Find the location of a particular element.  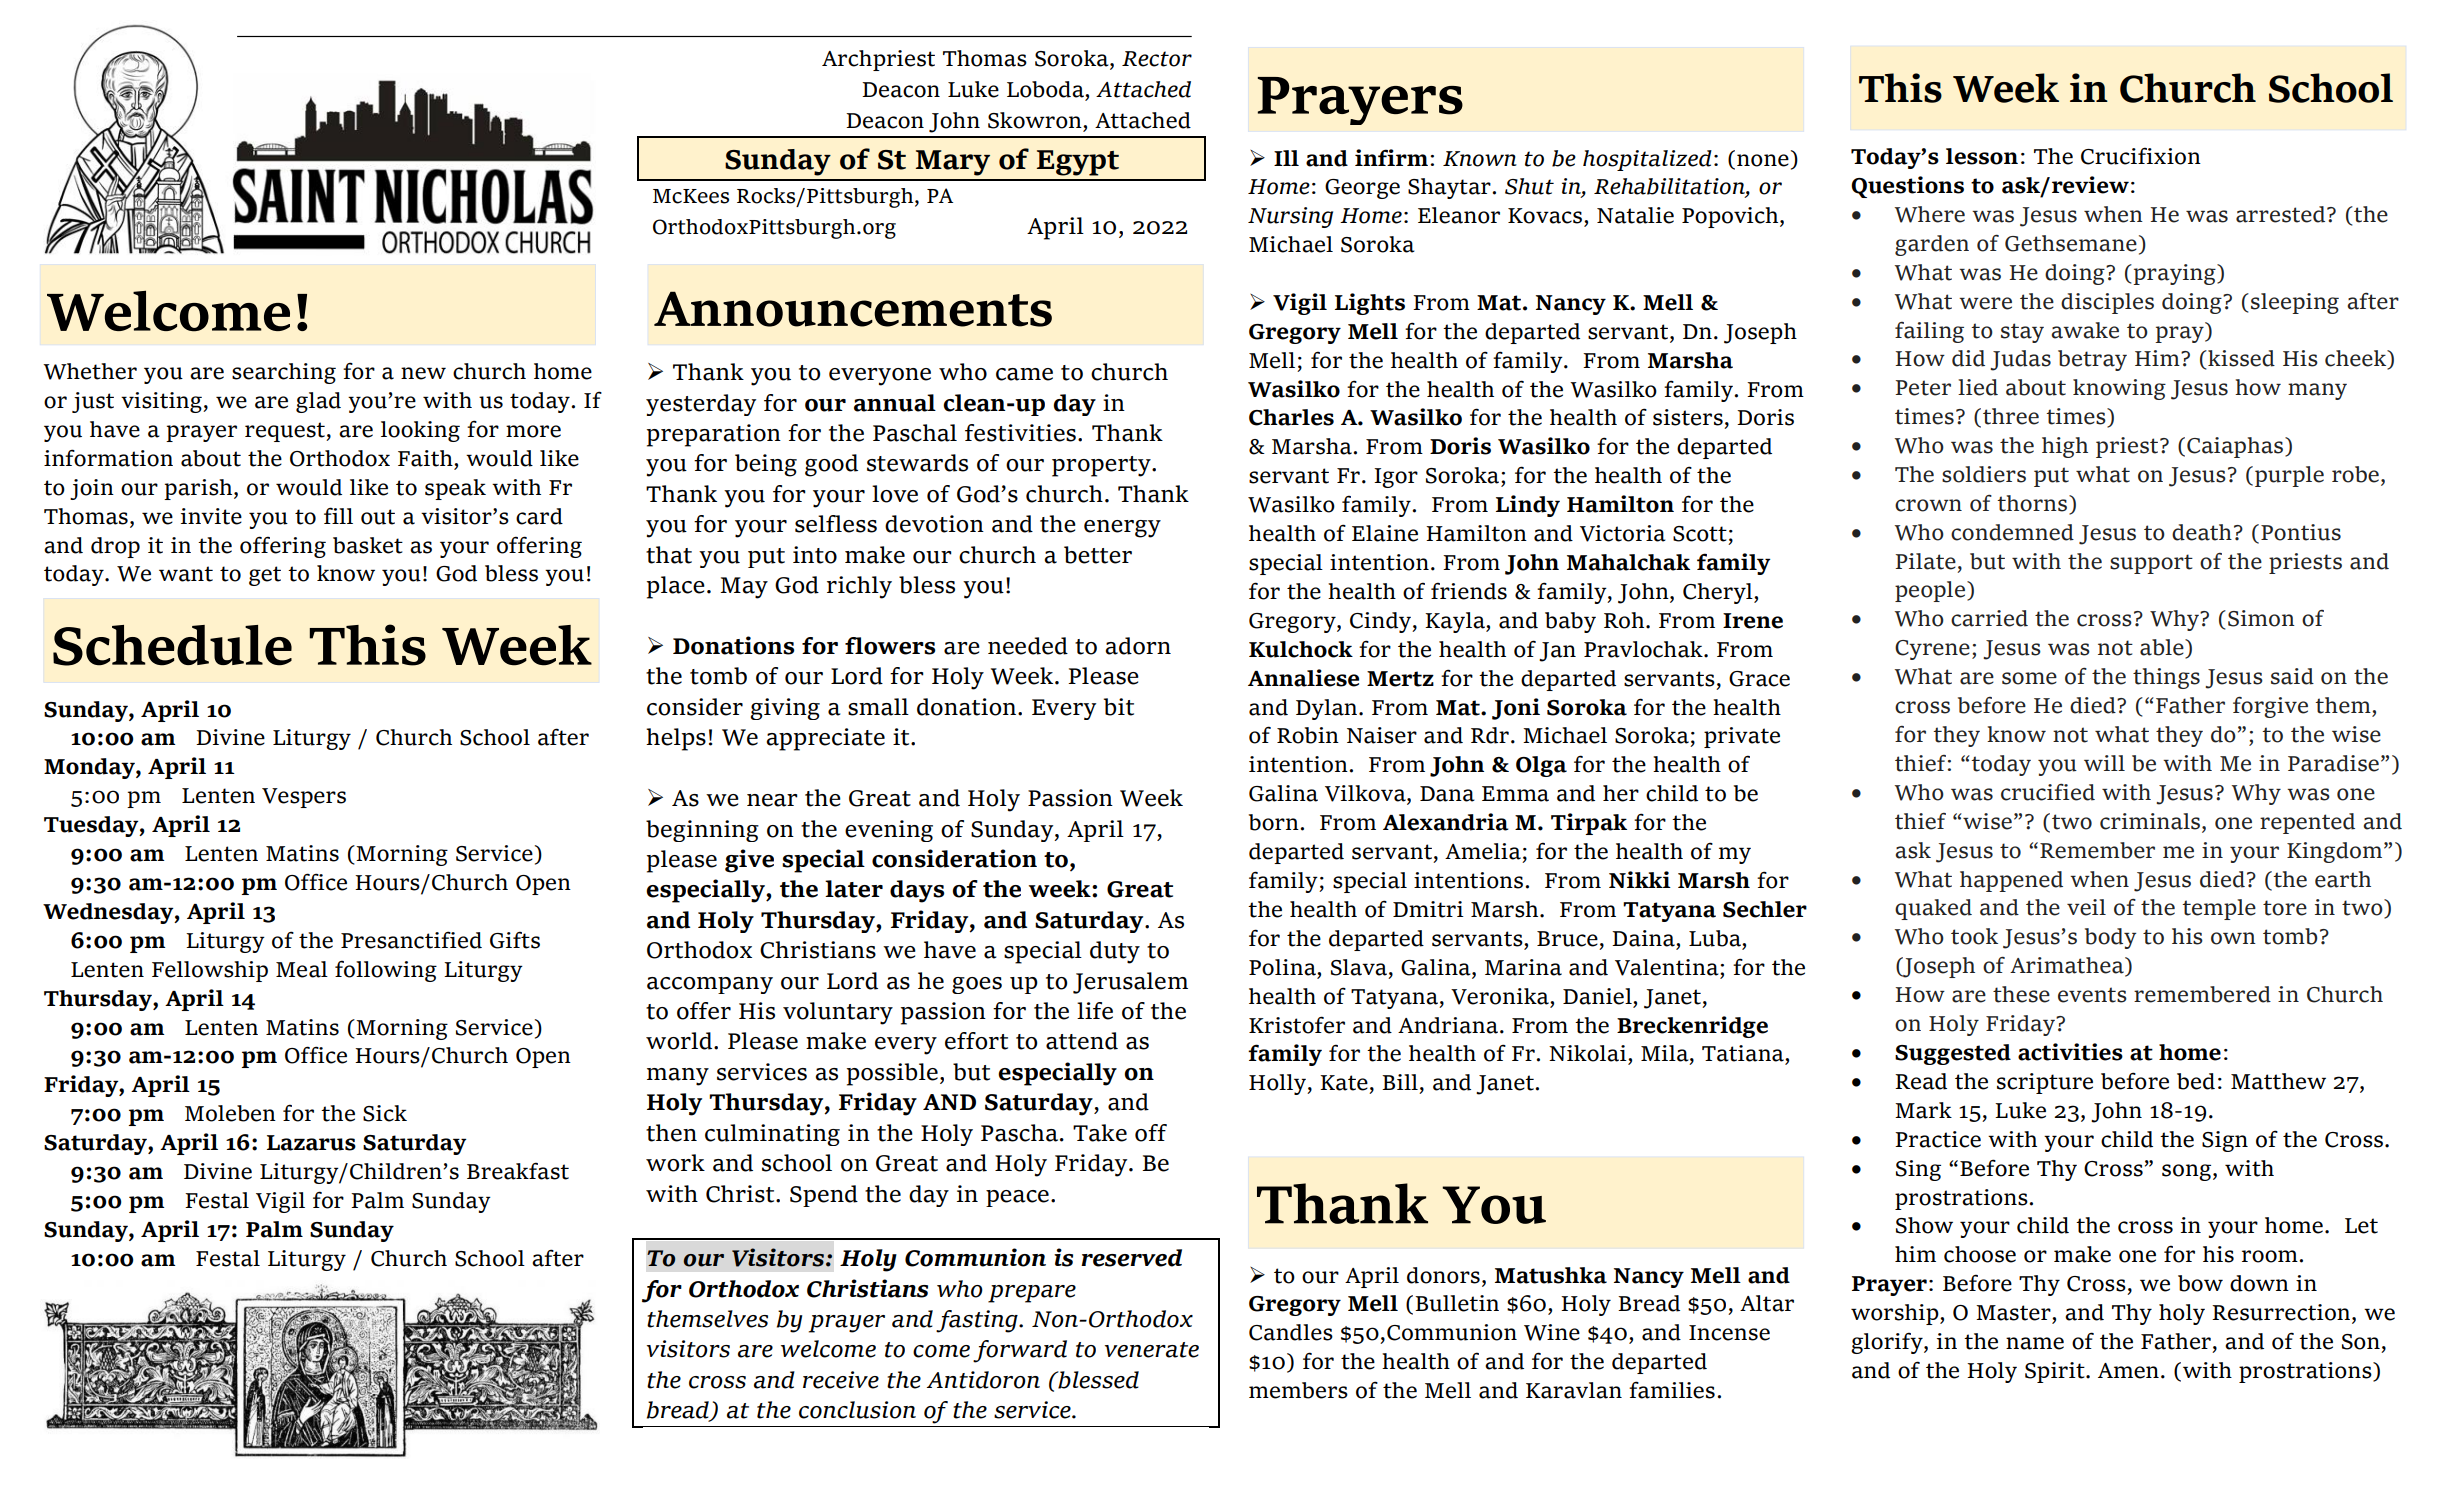

venerate is located at coordinates (1152, 1350).
